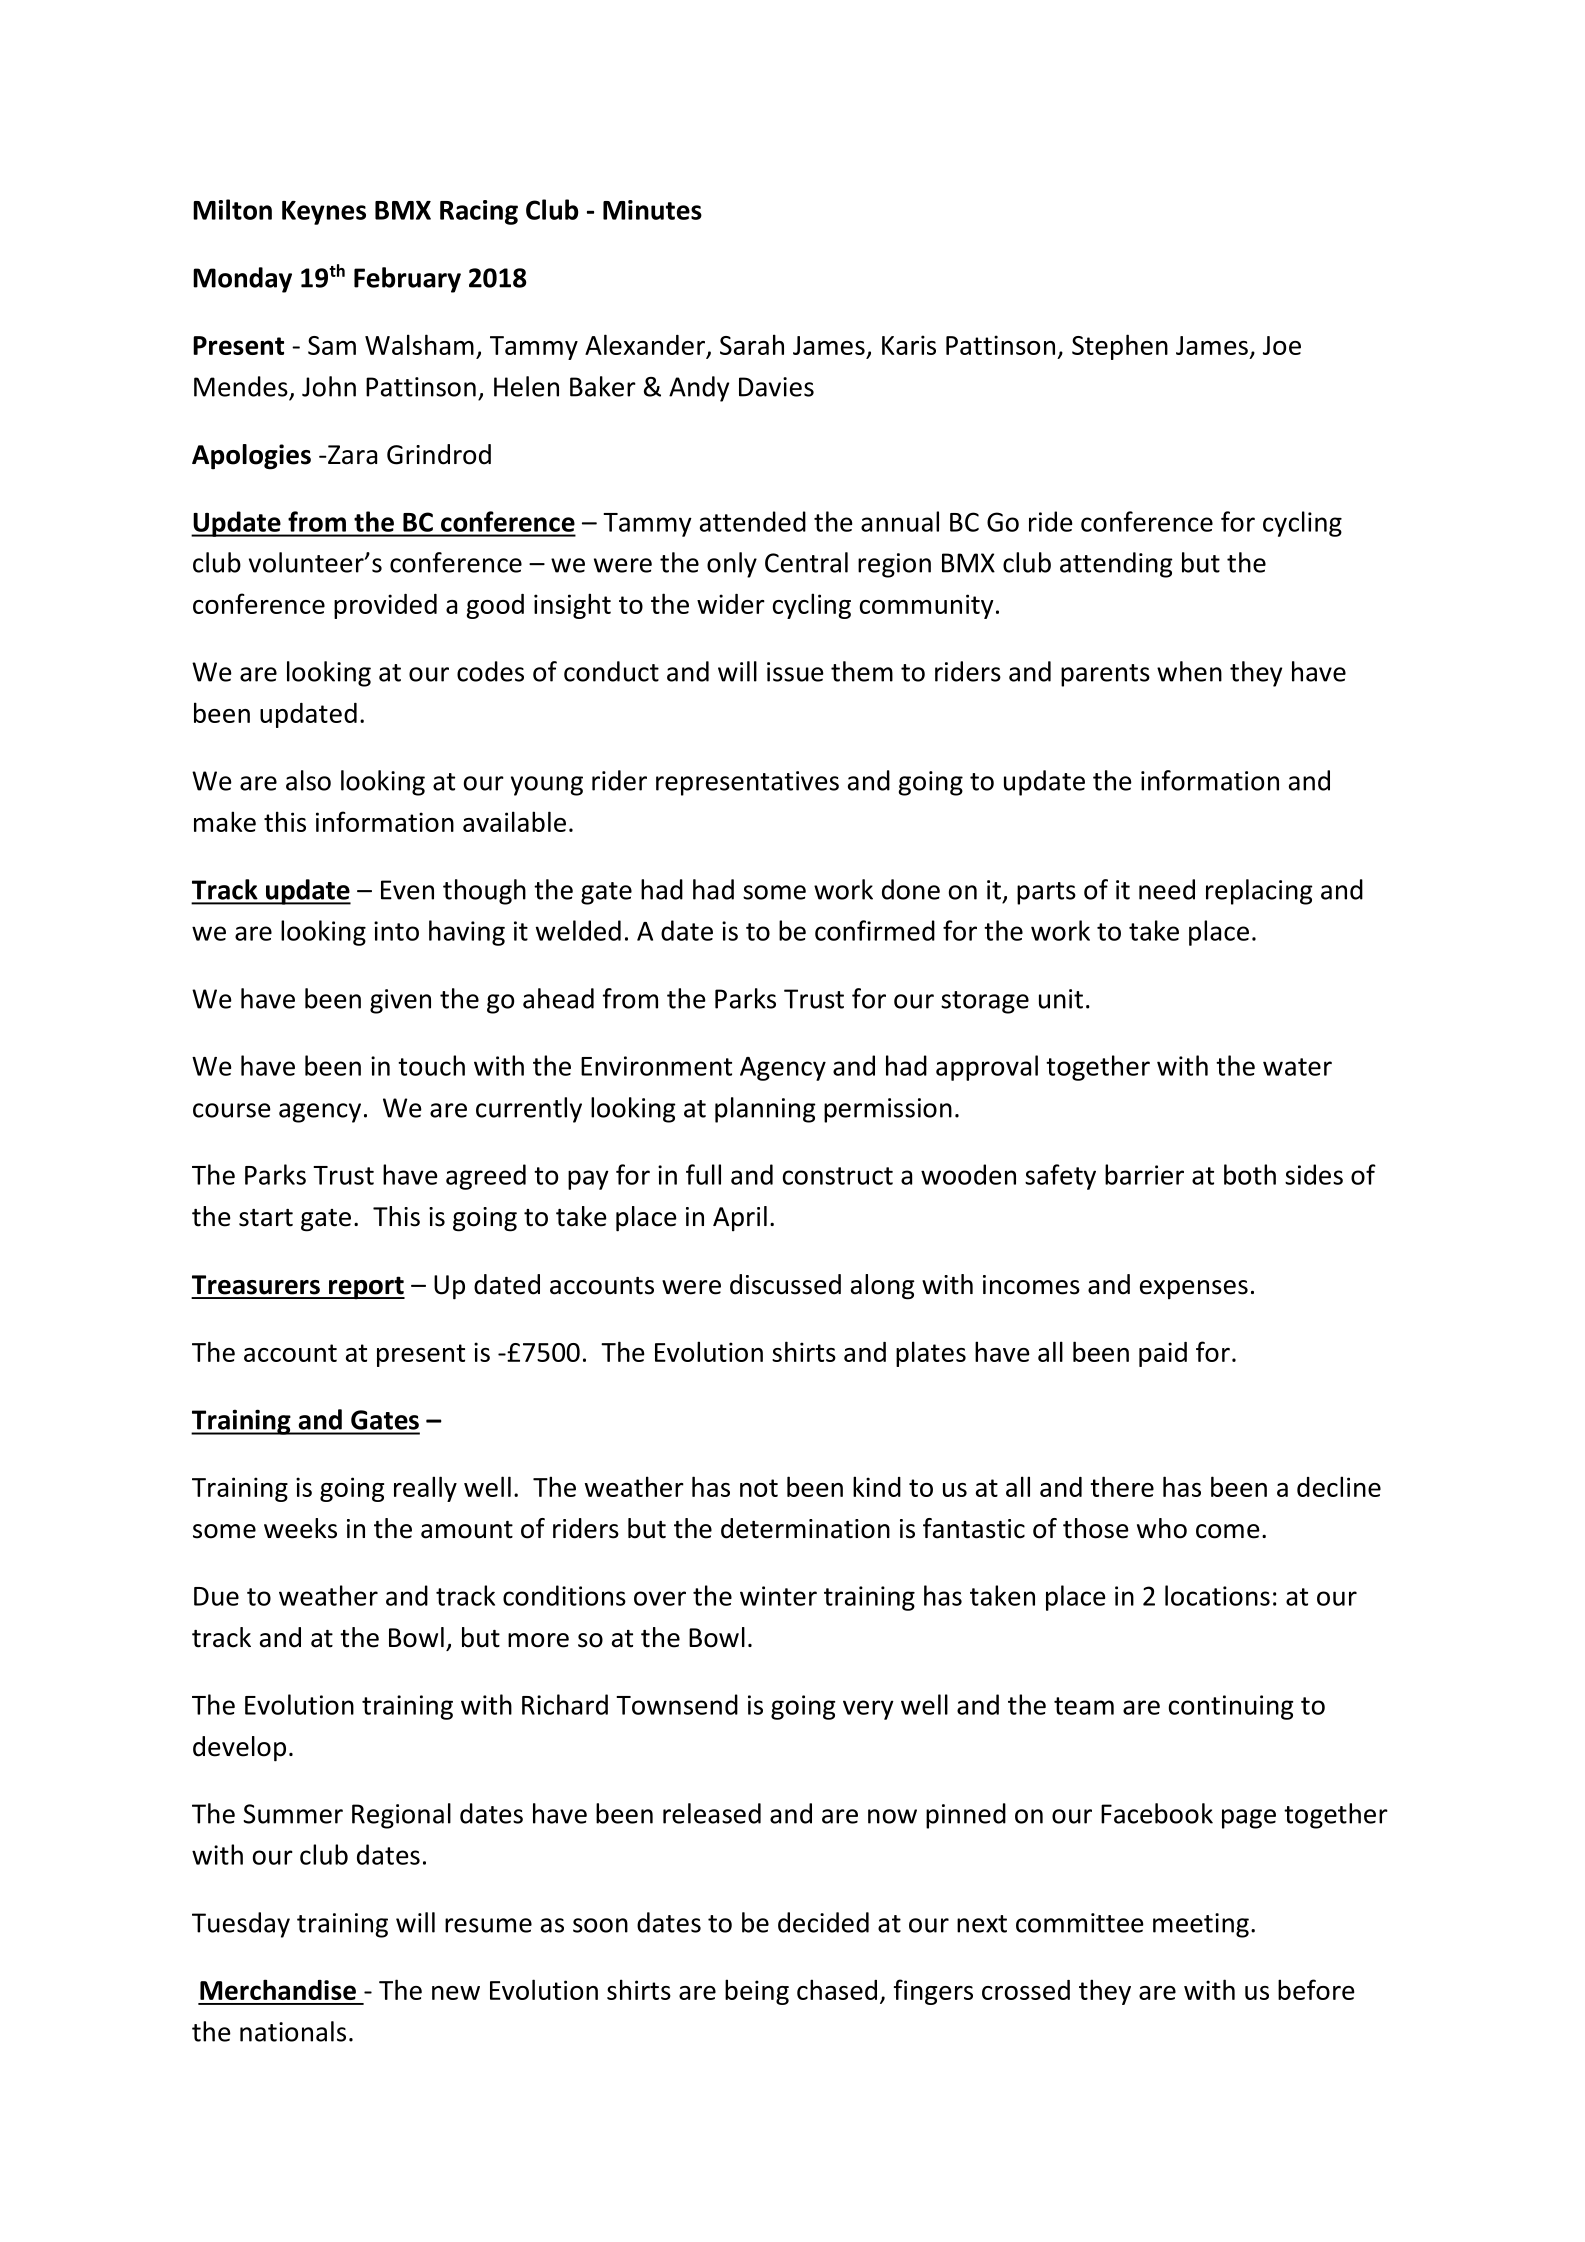 This screenshot has width=1585, height=2242. What do you see at coordinates (757, 1992) in the screenshot?
I see `being` at bounding box center [757, 1992].
